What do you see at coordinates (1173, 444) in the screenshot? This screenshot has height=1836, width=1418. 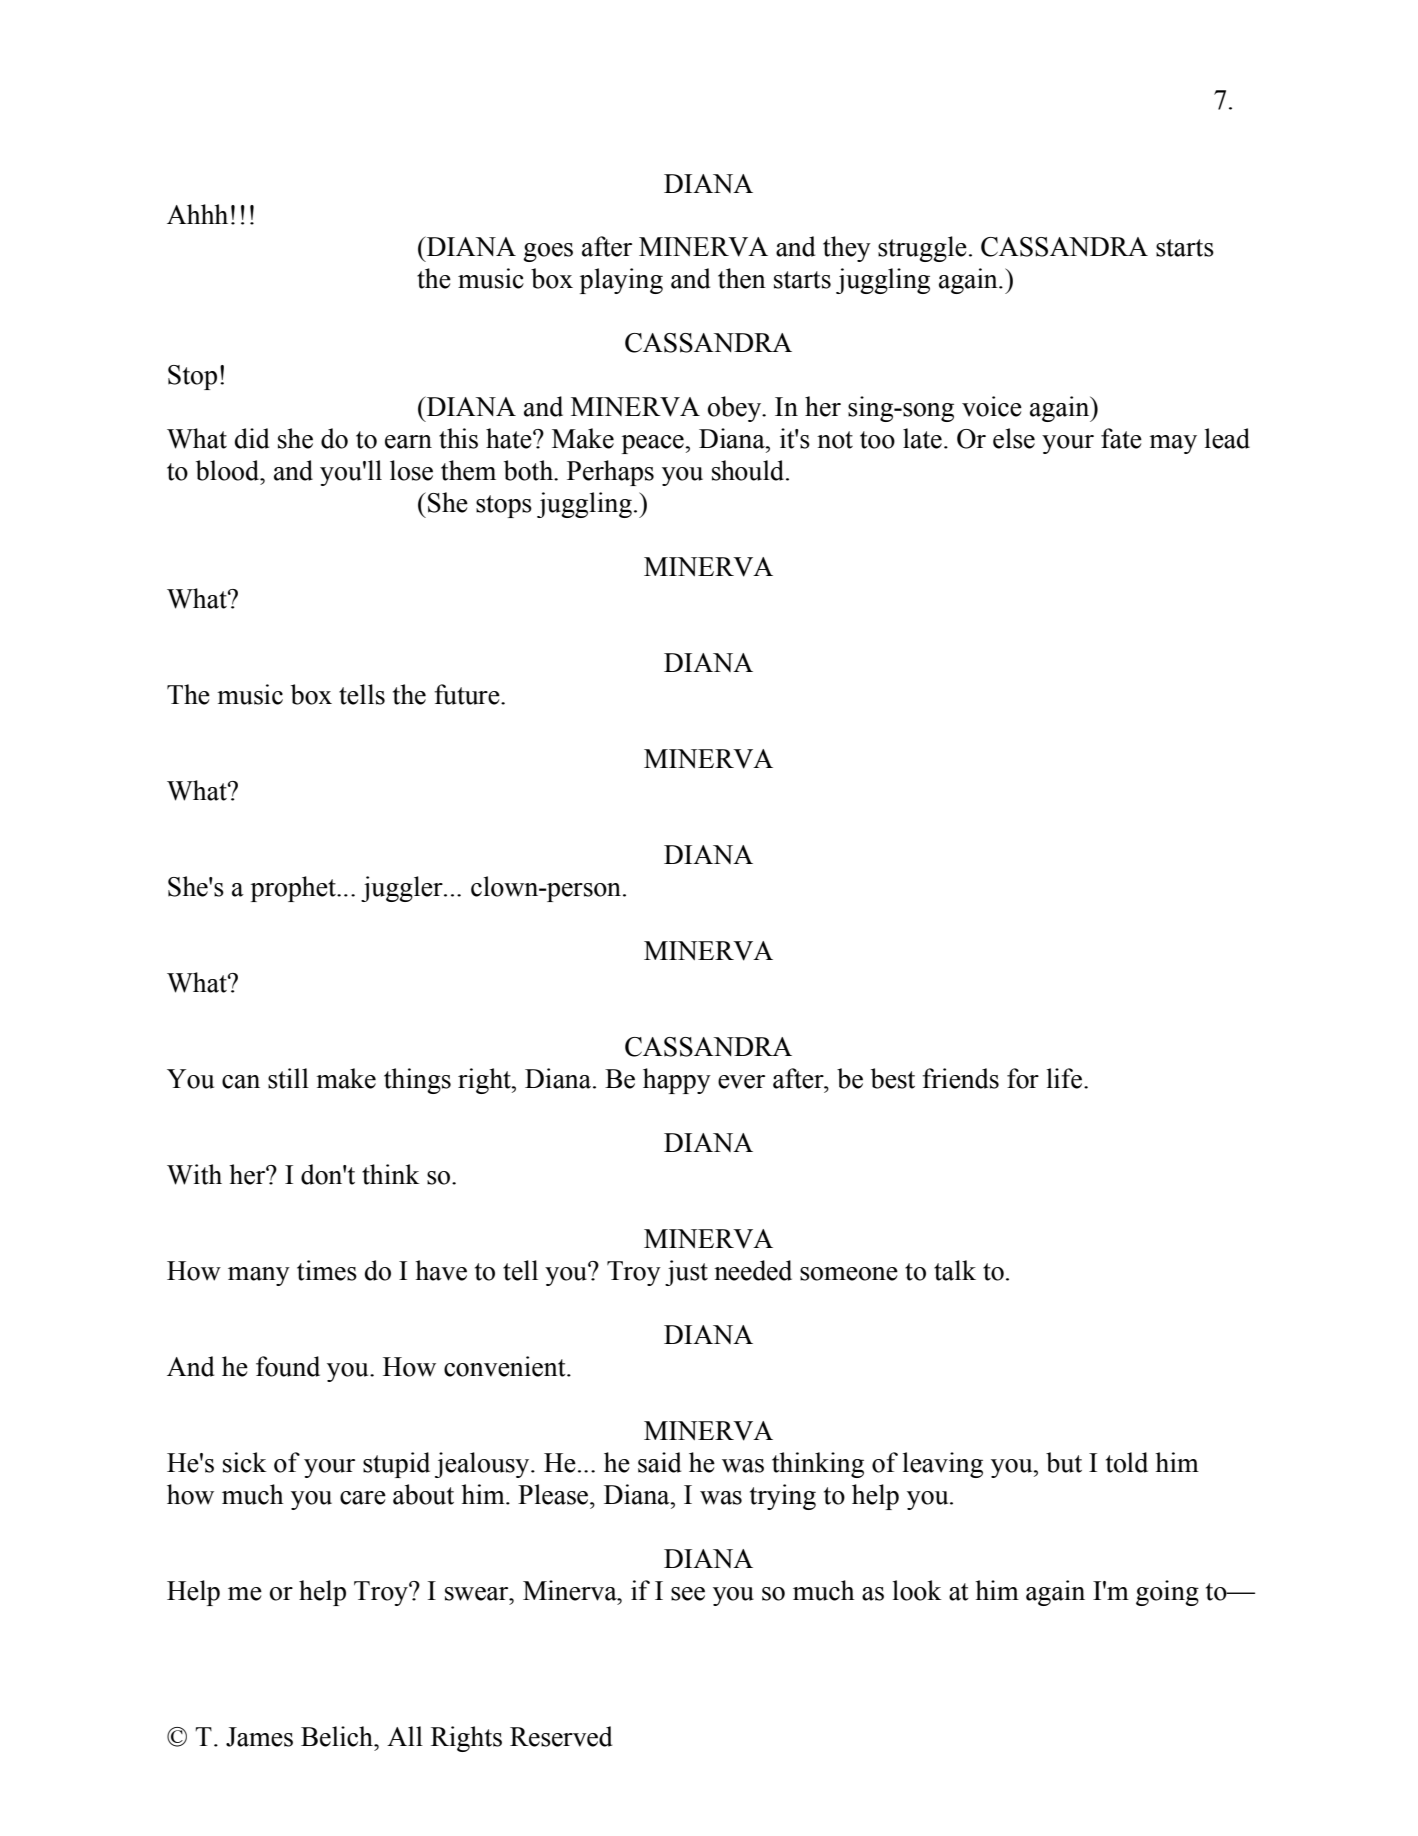 I see `may` at bounding box center [1173, 444].
